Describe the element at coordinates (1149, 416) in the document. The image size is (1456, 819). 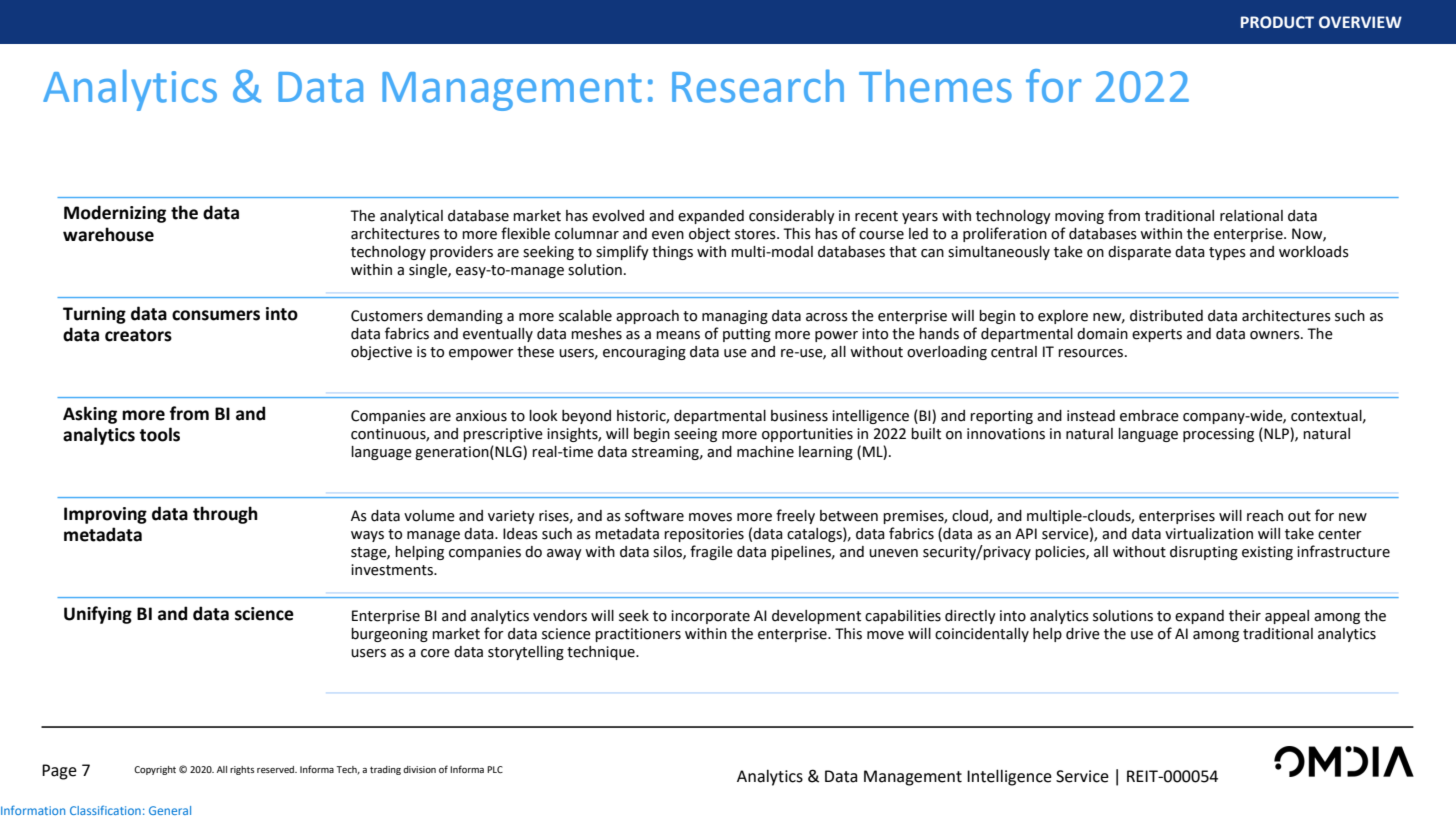
I see `embrace` at that location.
